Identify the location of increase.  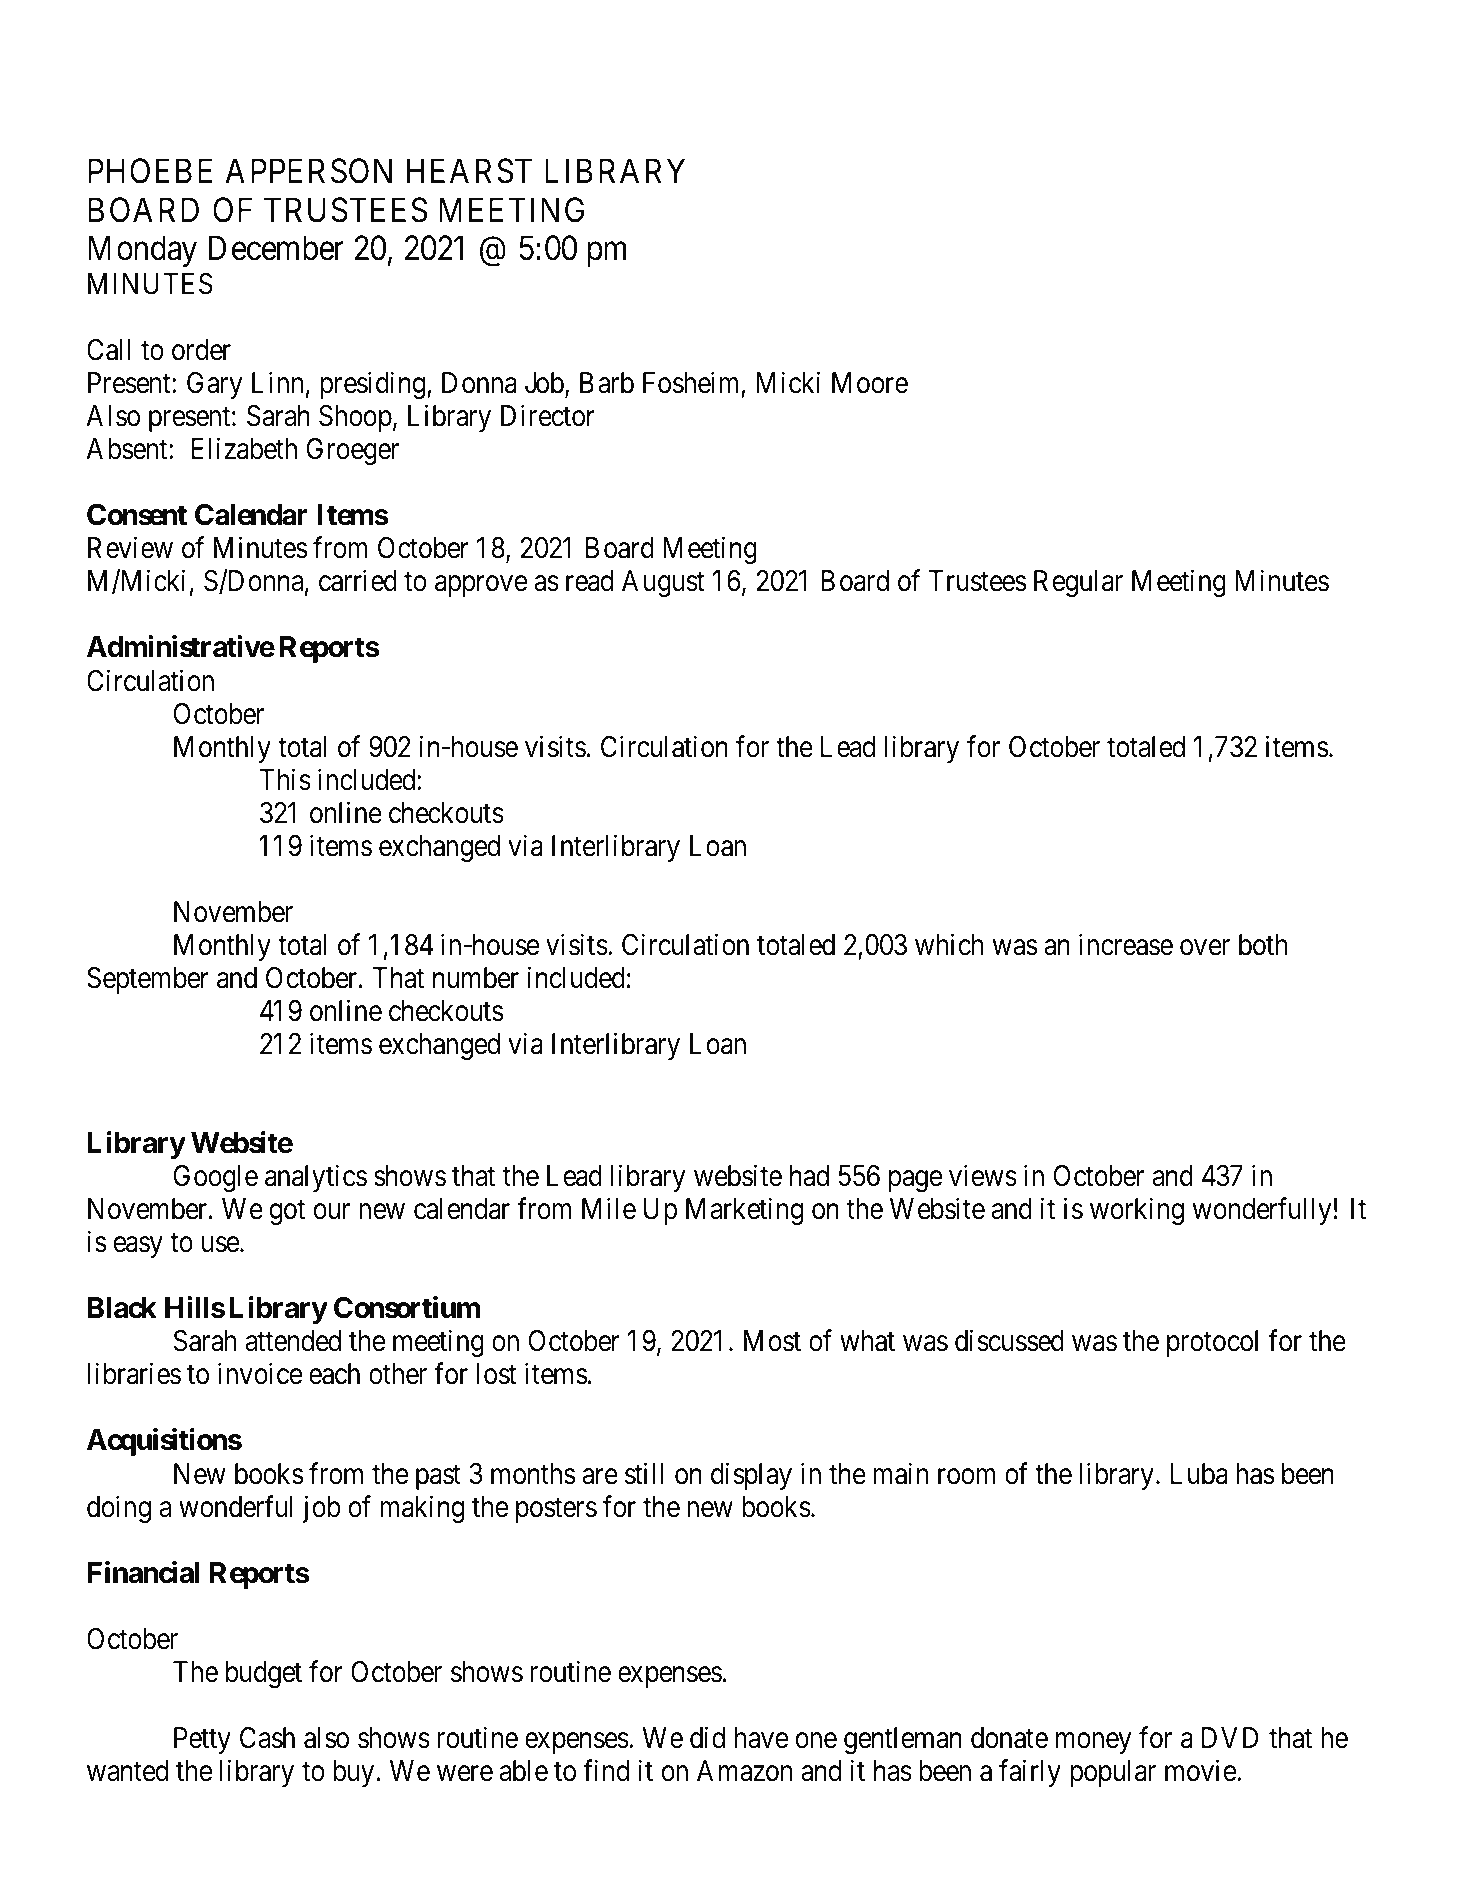
(1126, 944).
